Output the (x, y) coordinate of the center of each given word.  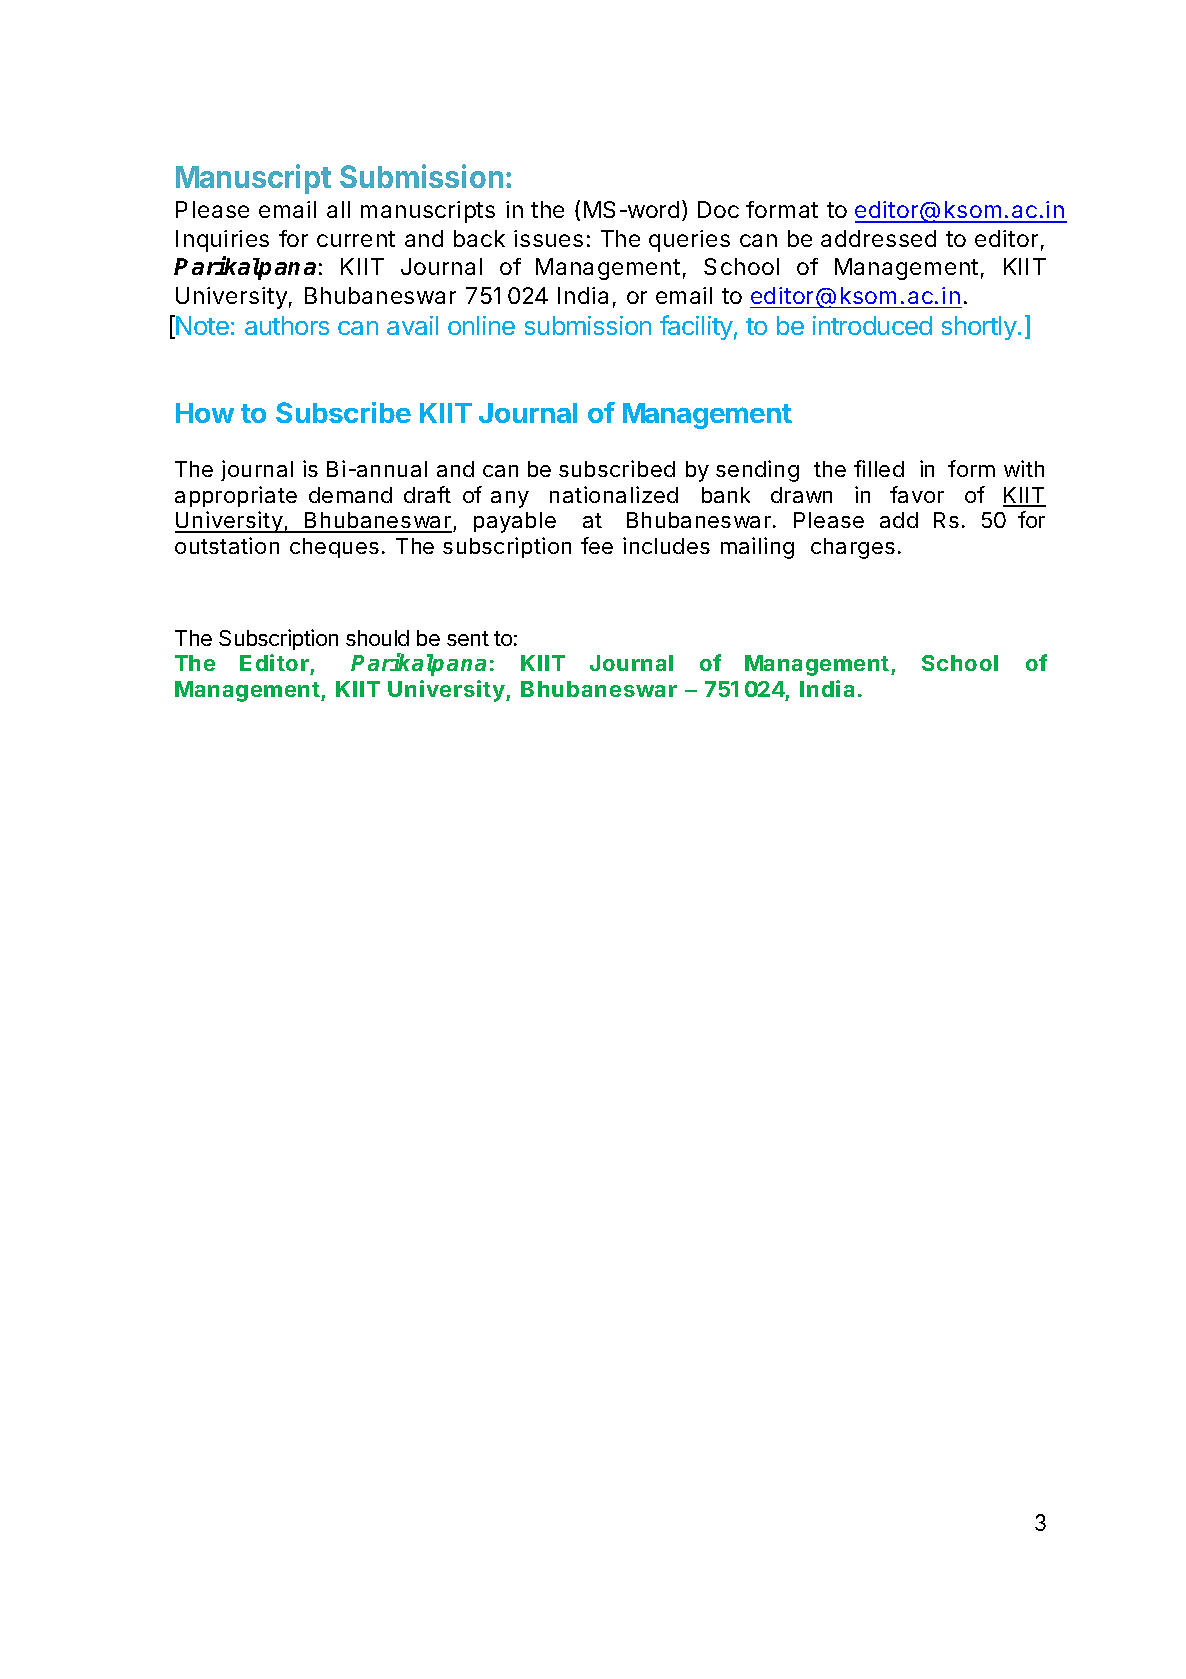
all (338, 209)
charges (853, 548)
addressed (878, 238)
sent (468, 638)
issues (548, 238)
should (377, 638)
